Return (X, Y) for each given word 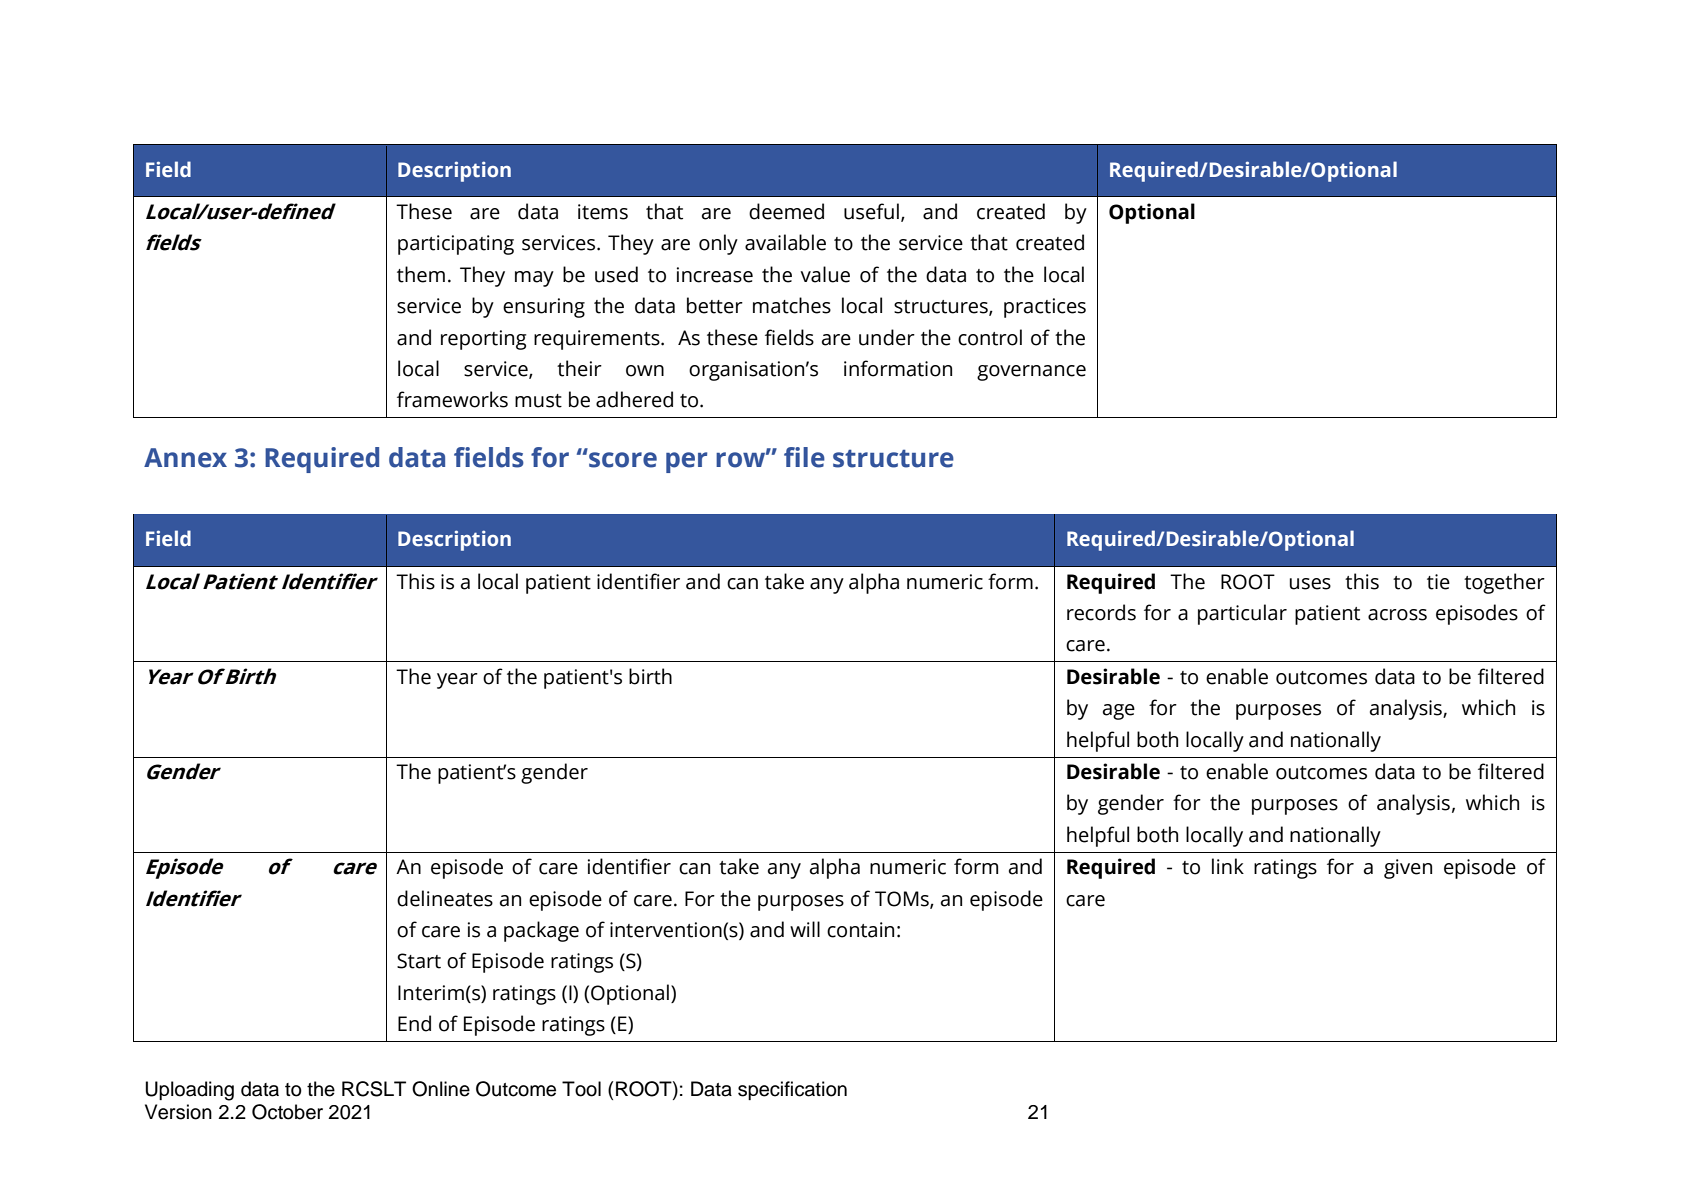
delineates (445, 898)
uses (1310, 584)
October (287, 1112)
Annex (185, 458)
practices (1045, 308)
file (804, 457)
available (785, 242)
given (1408, 869)
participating (456, 245)
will (805, 929)
